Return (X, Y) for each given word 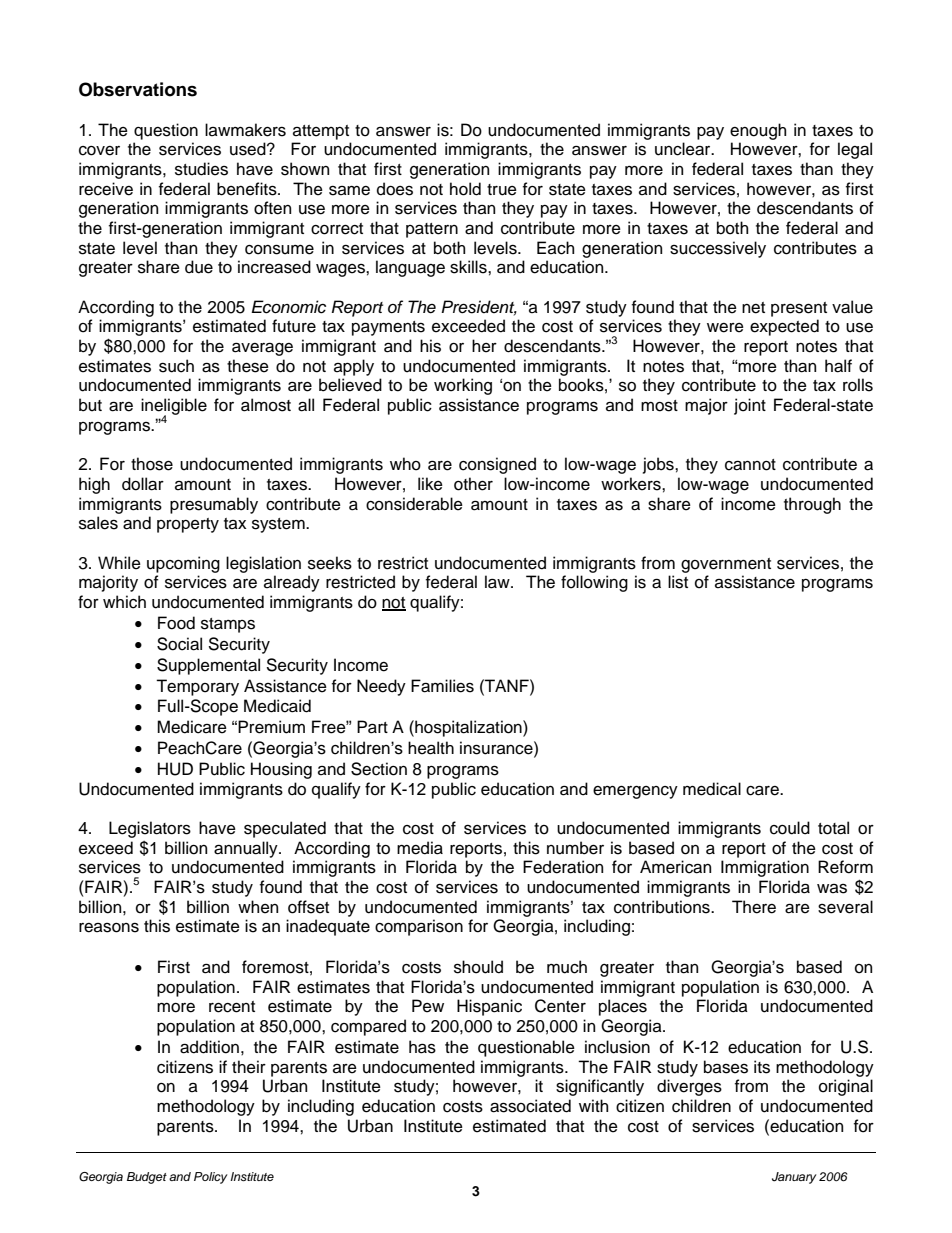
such (176, 366)
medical (712, 789)
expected (784, 327)
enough (758, 131)
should (478, 967)
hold (465, 189)
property (188, 525)
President (479, 307)
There (754, 907)
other (473, 484)
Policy (211, 1178)
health (431, 748)
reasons (109, 927)
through (812, 505)
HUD (175, 769)
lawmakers (245, 130)
